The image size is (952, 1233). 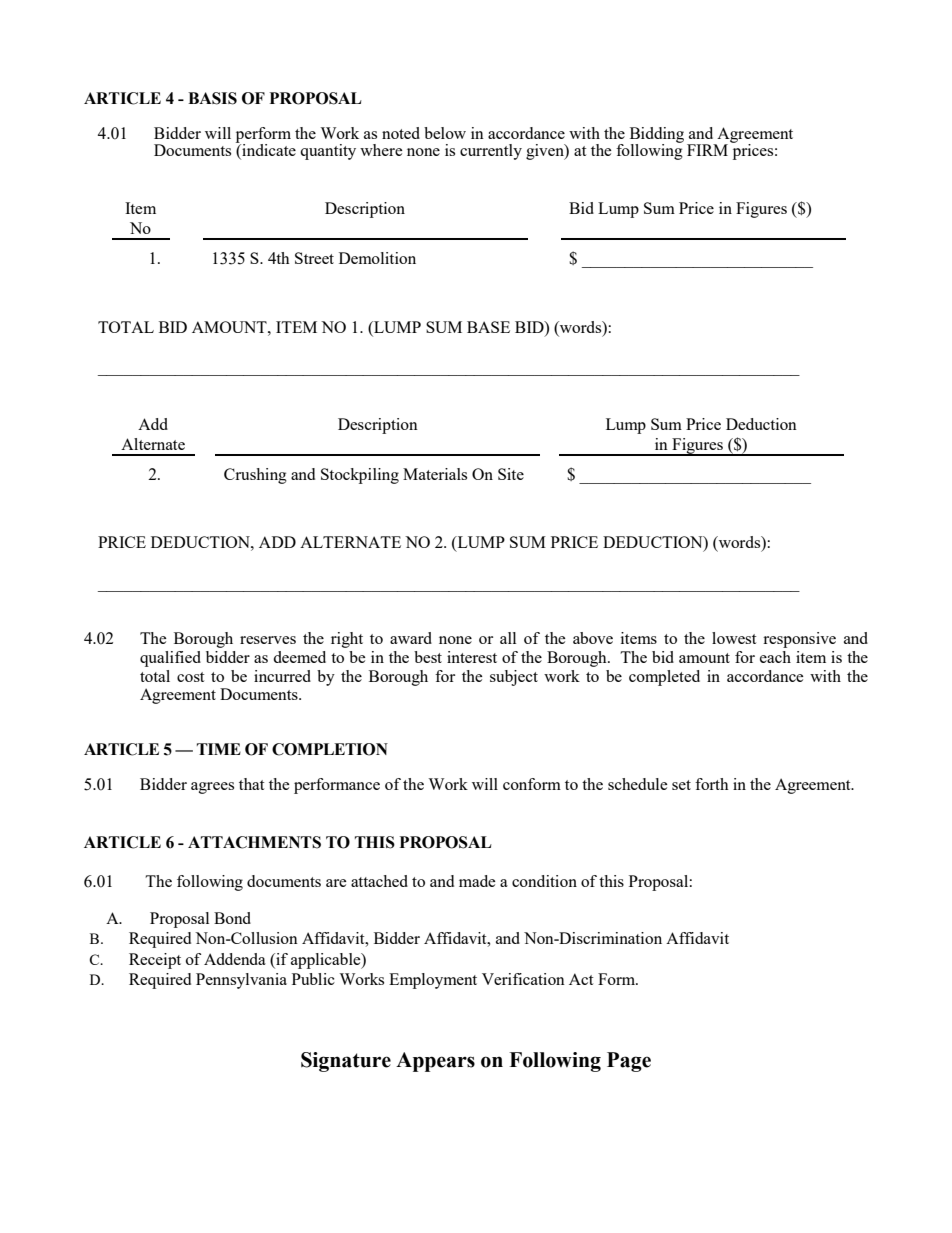 What do you see at coordinates (511, 474) in the document?
I see `Site` at bounding box center [511, 474].
